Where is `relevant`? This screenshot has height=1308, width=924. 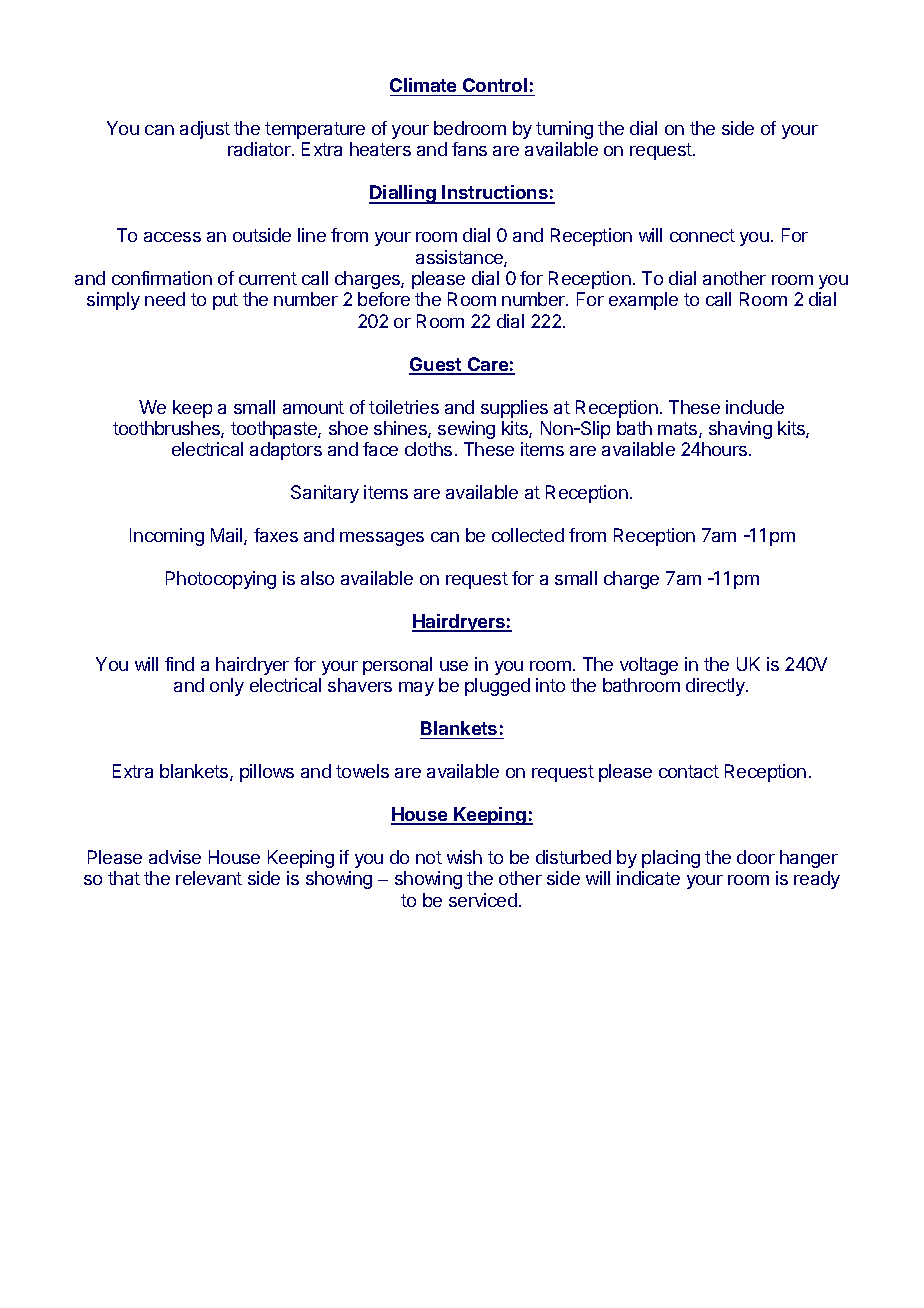 relevant is located at coordinates (209, 878).
